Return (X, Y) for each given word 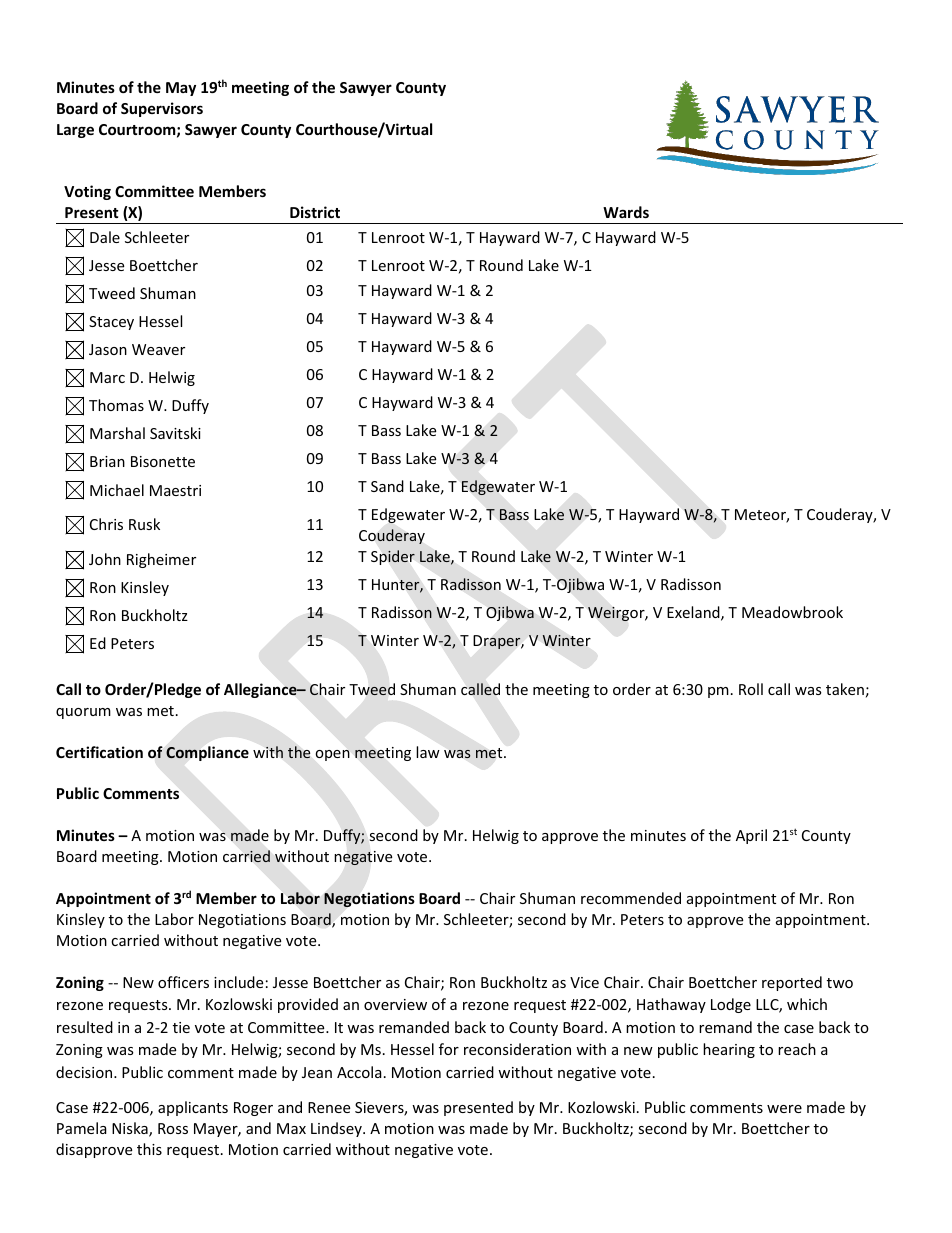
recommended (631, 898)
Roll (751, 689)
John (105, 559)
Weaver (158, 349)
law (428, 752)
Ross (173, 1128)
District (315, 212)
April (751, 836)
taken (845, 689)
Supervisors (162, 109)
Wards (626, 212)
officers (183, 982)
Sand (387, 486)
